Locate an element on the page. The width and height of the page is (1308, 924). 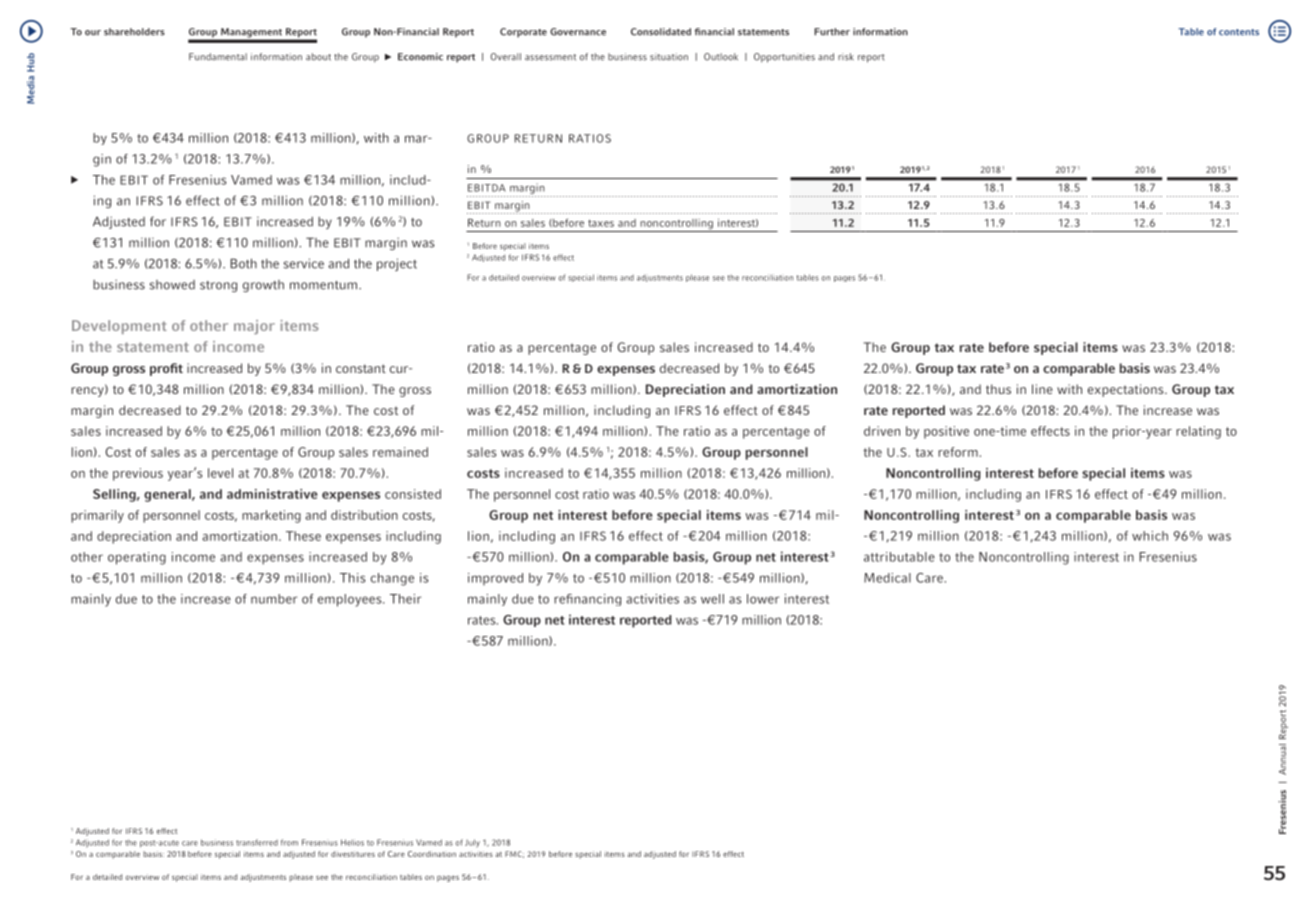
contents is located at coordinates (1239, 32).
